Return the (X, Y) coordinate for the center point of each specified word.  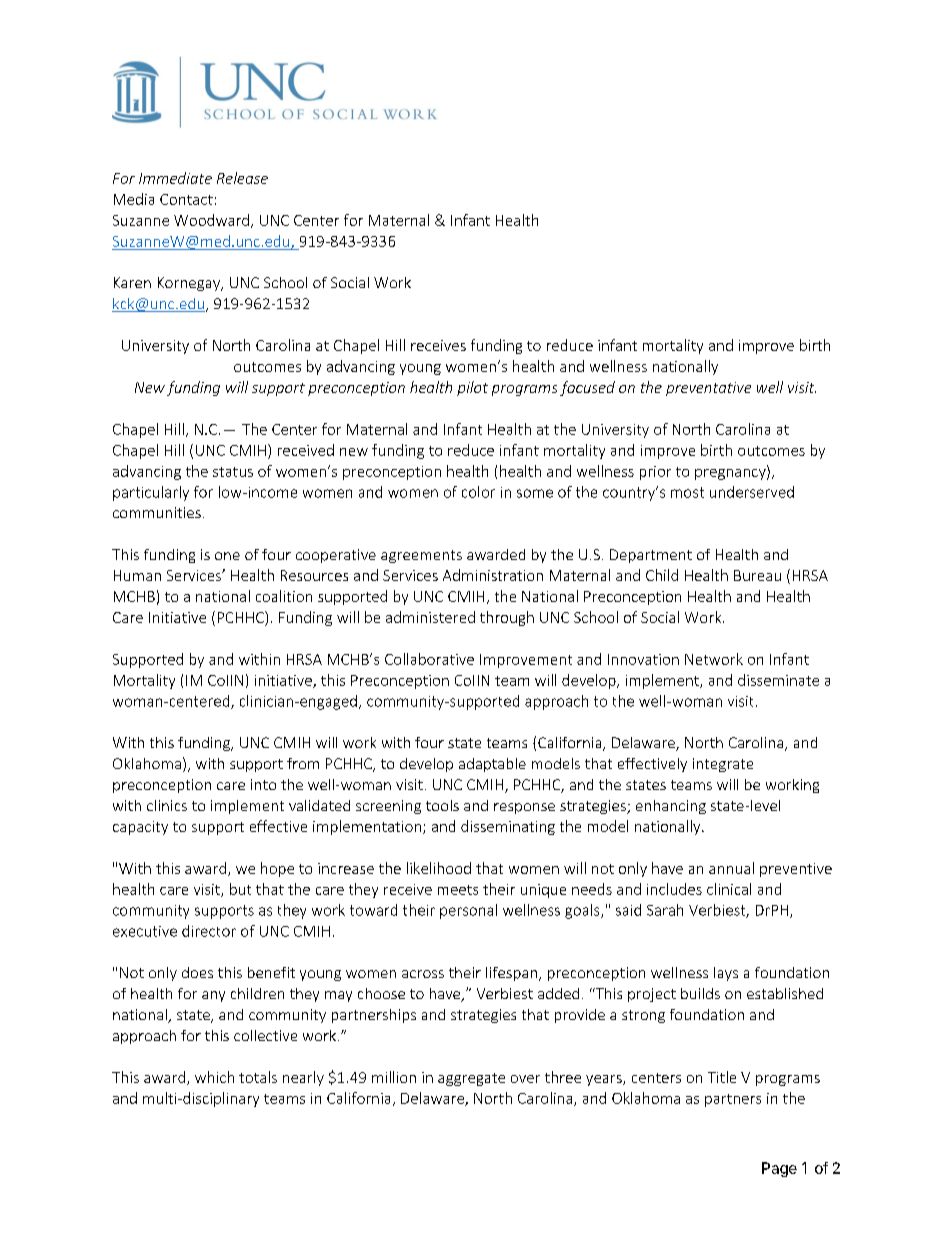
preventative (708, 389)
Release (242, 178)
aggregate (471, 1079)
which (214, 1077)
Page (779, 1169)
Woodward (211, 220)
